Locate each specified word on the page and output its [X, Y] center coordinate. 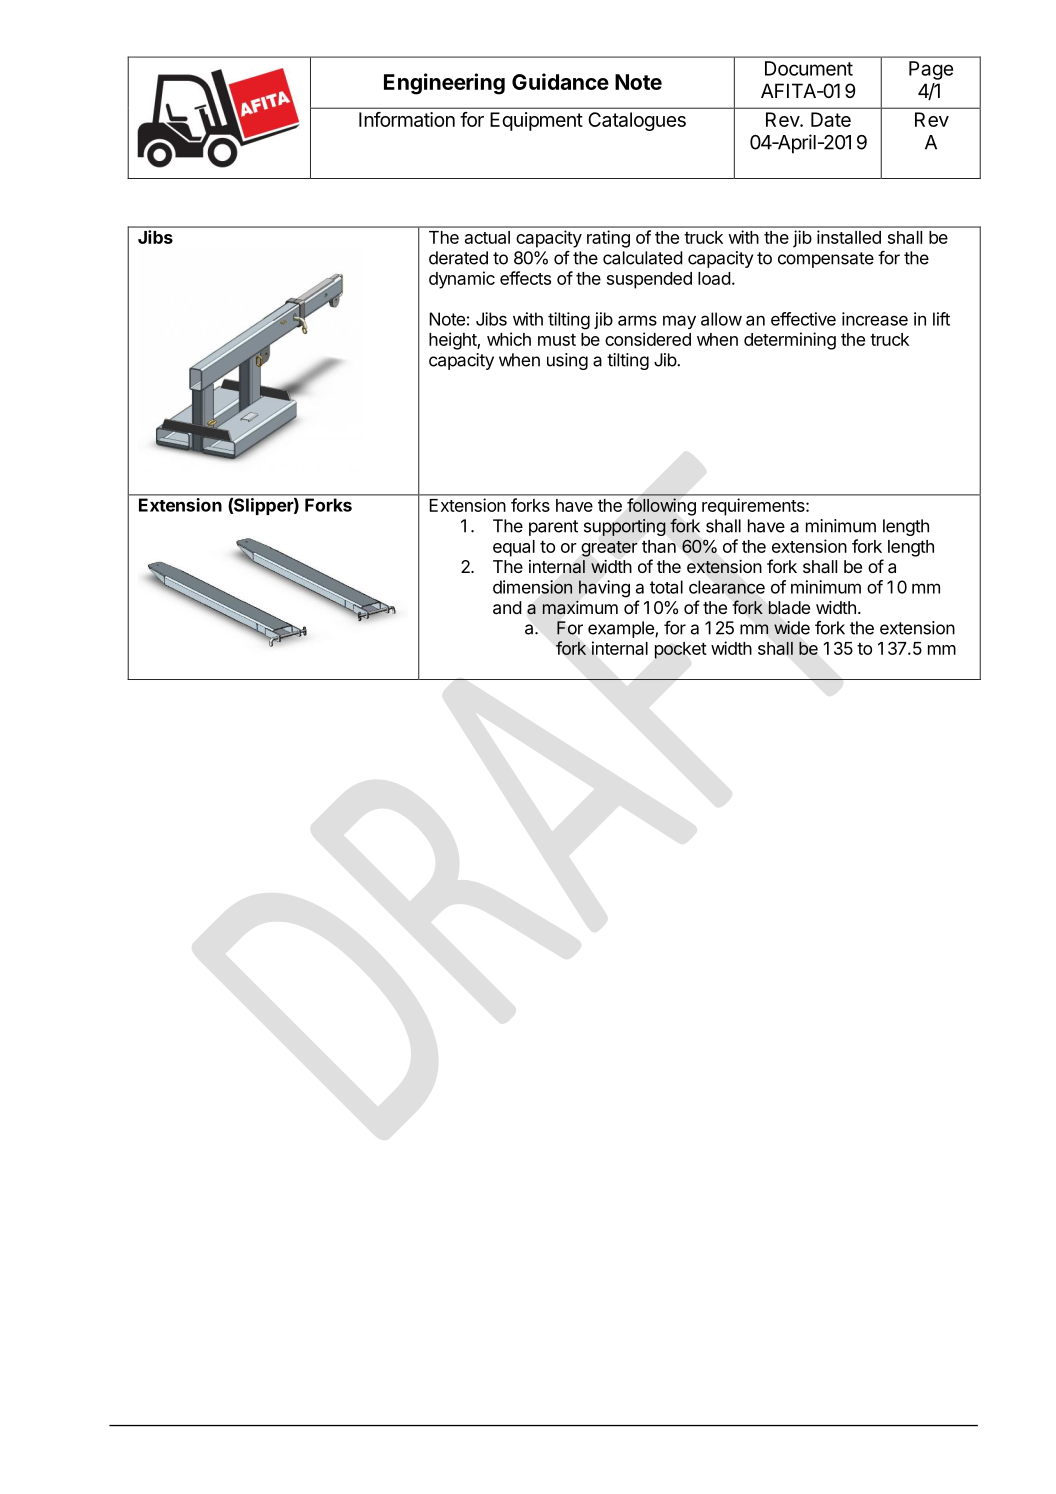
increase [875, 319]
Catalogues [637, 121]
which [509, 339]
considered [648, 339]
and [507, 607]
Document [809, 68]
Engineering [444, 84]
